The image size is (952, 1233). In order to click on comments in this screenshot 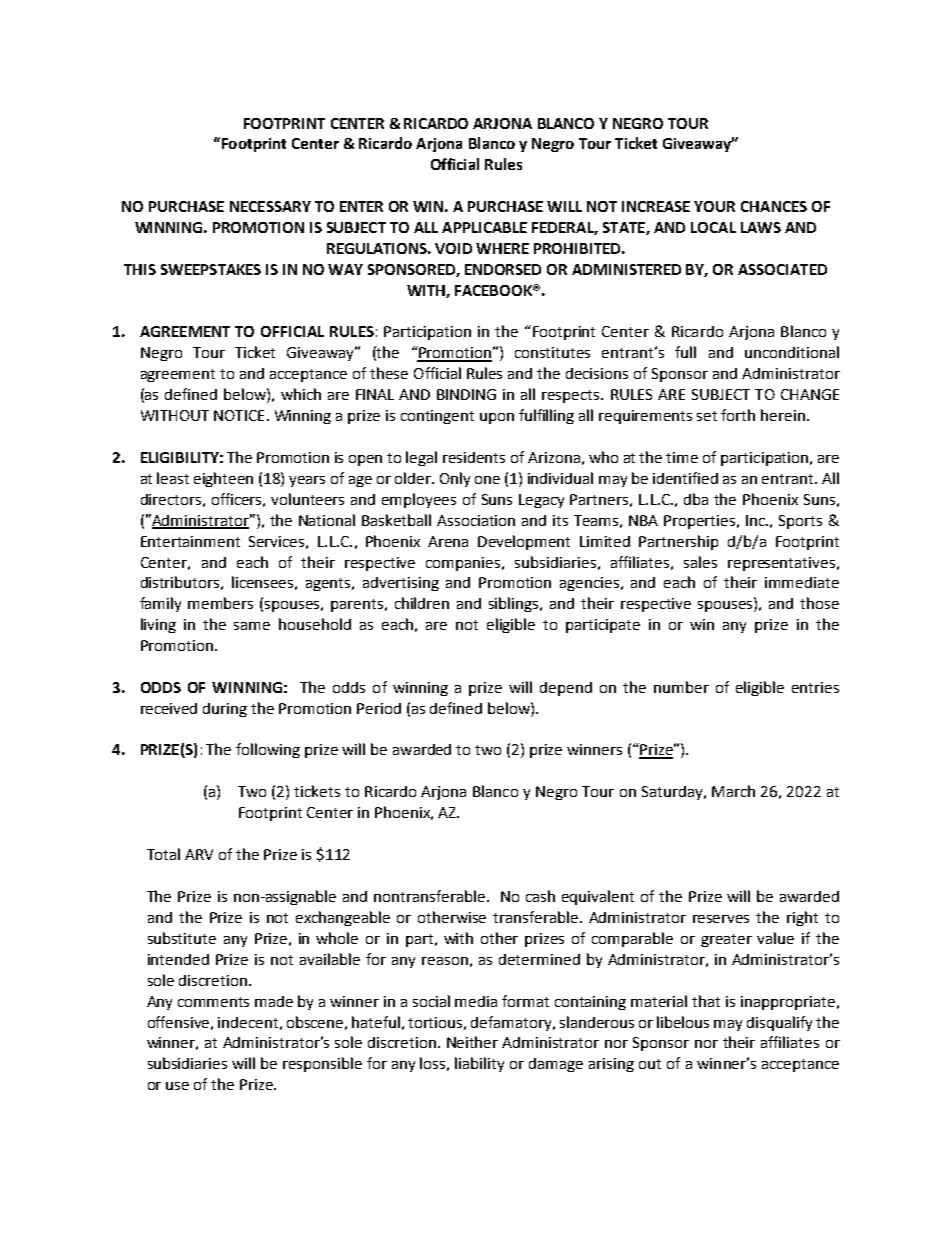, I will do `click(213, 1002)`.
